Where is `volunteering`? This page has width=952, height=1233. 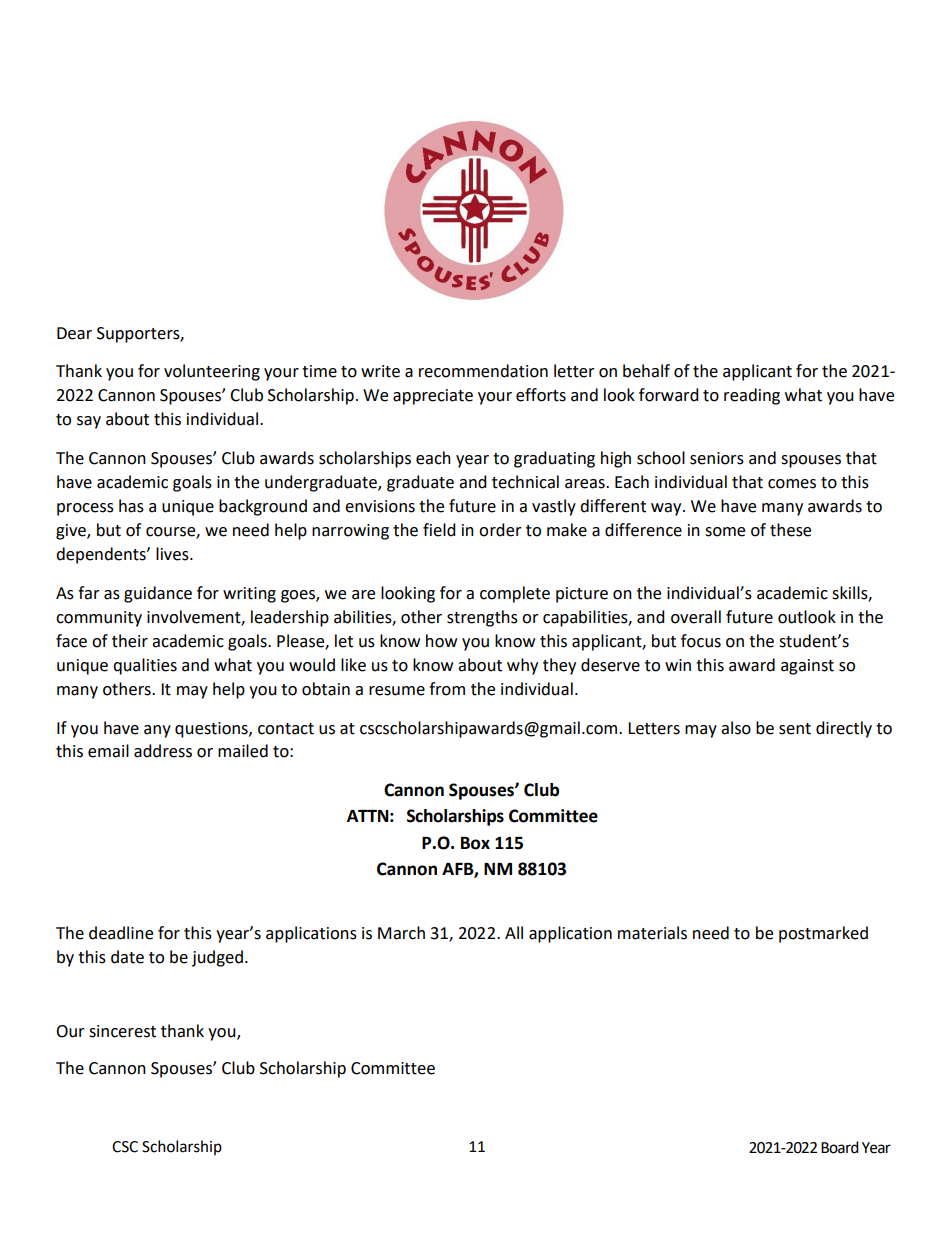 volunteering is located at coordinates (212, 372).
